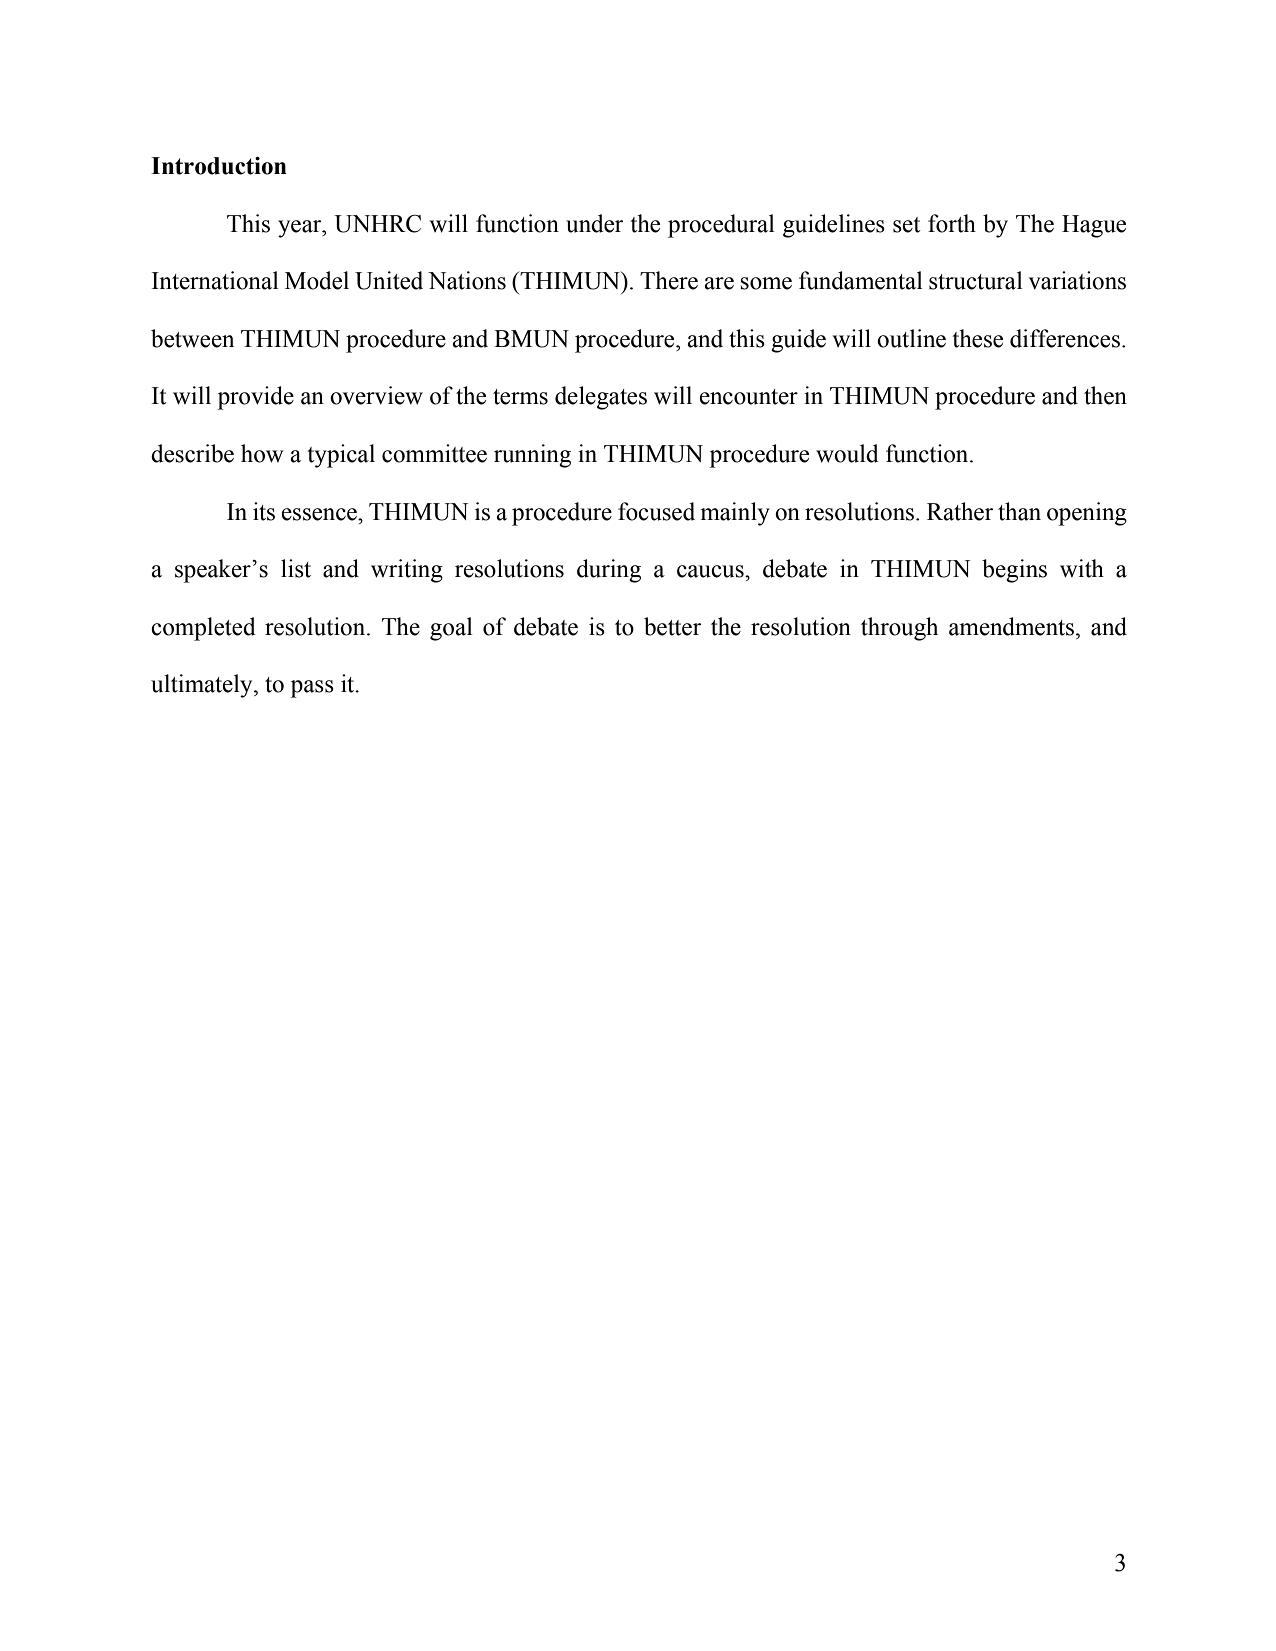 The width and height of the screenshot is (1276, 1651). I want to click on then, so click(1105, 395).
